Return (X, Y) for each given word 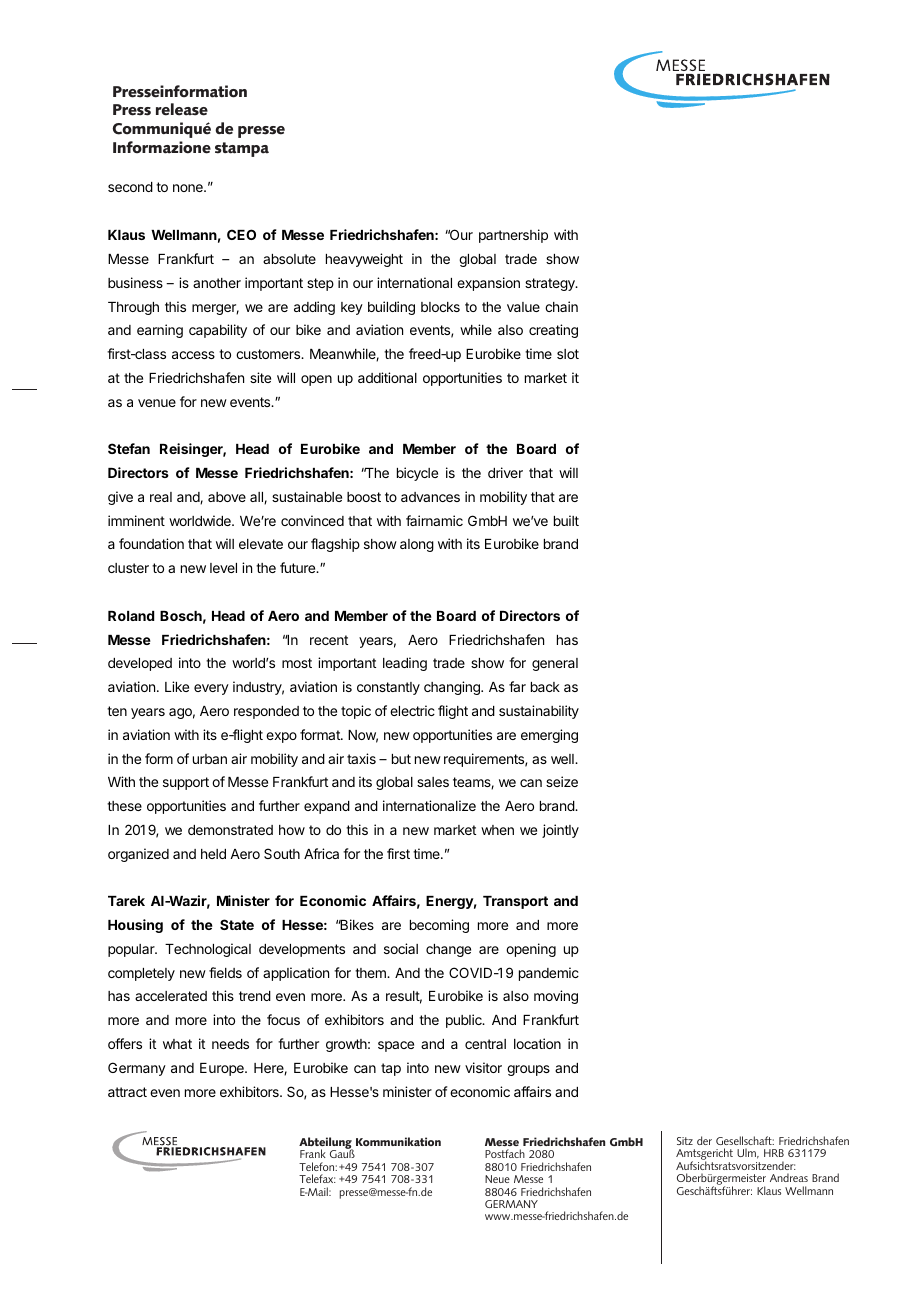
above (227, 497)
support (186, 783)
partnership (513, 236)
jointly (560, 831)
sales (433, 782)
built (566, 520)
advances (430, 497)
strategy (551, 284)
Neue (497, 1179)
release (182, 109)
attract (127, 1092)
